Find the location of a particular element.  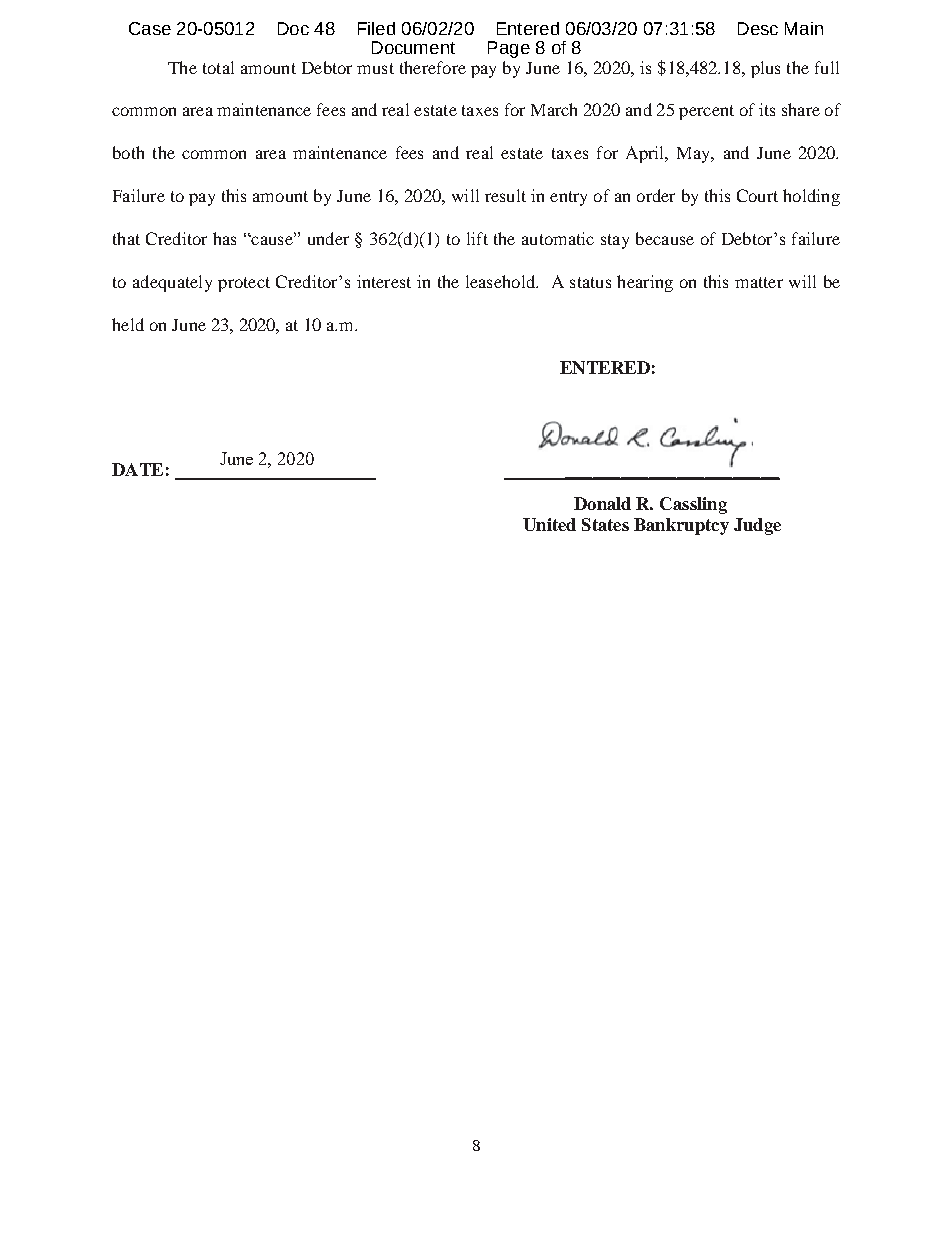

DATE is located at coordinates (137, 469).
